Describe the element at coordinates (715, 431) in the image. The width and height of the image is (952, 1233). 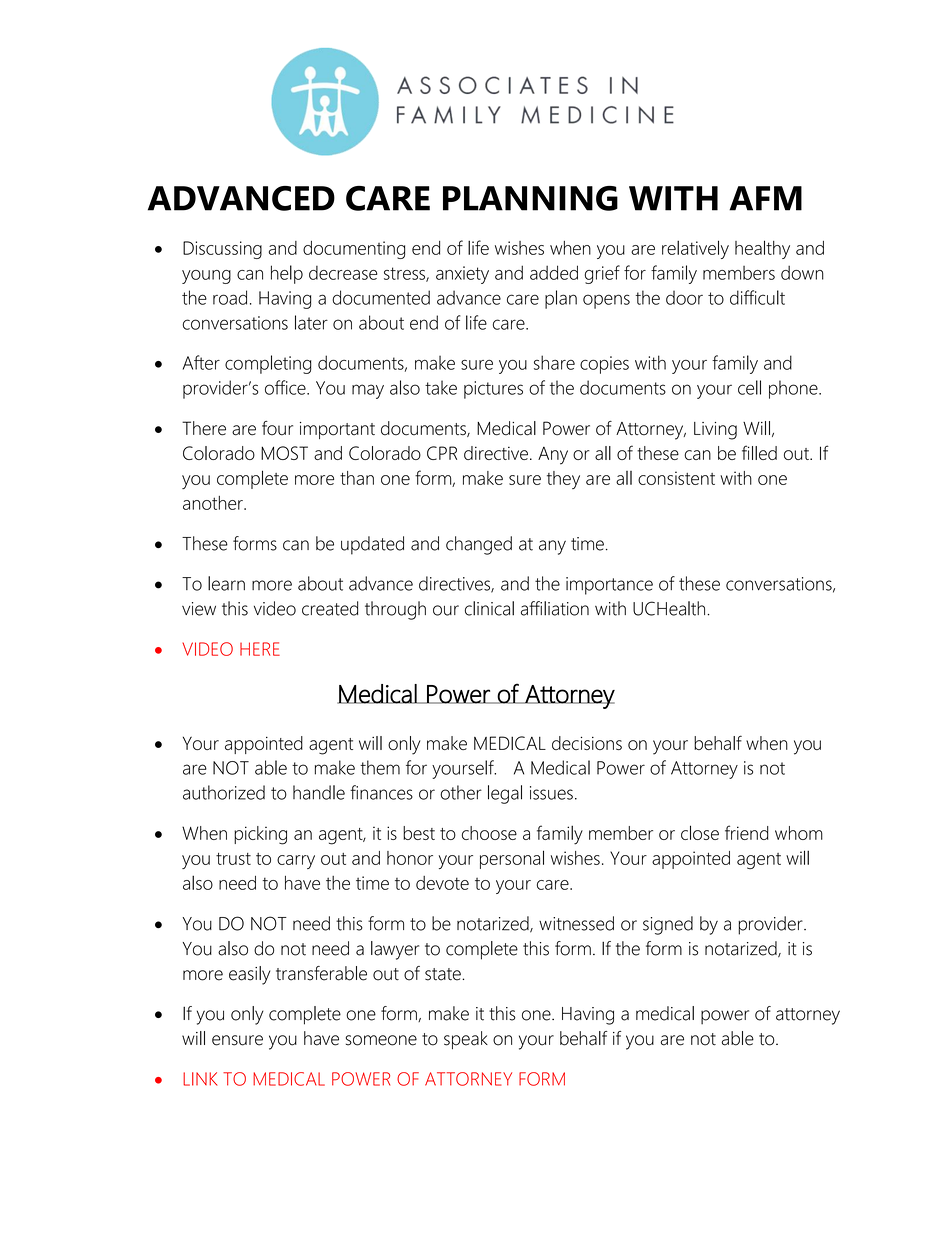
I see `Living` at that location.
